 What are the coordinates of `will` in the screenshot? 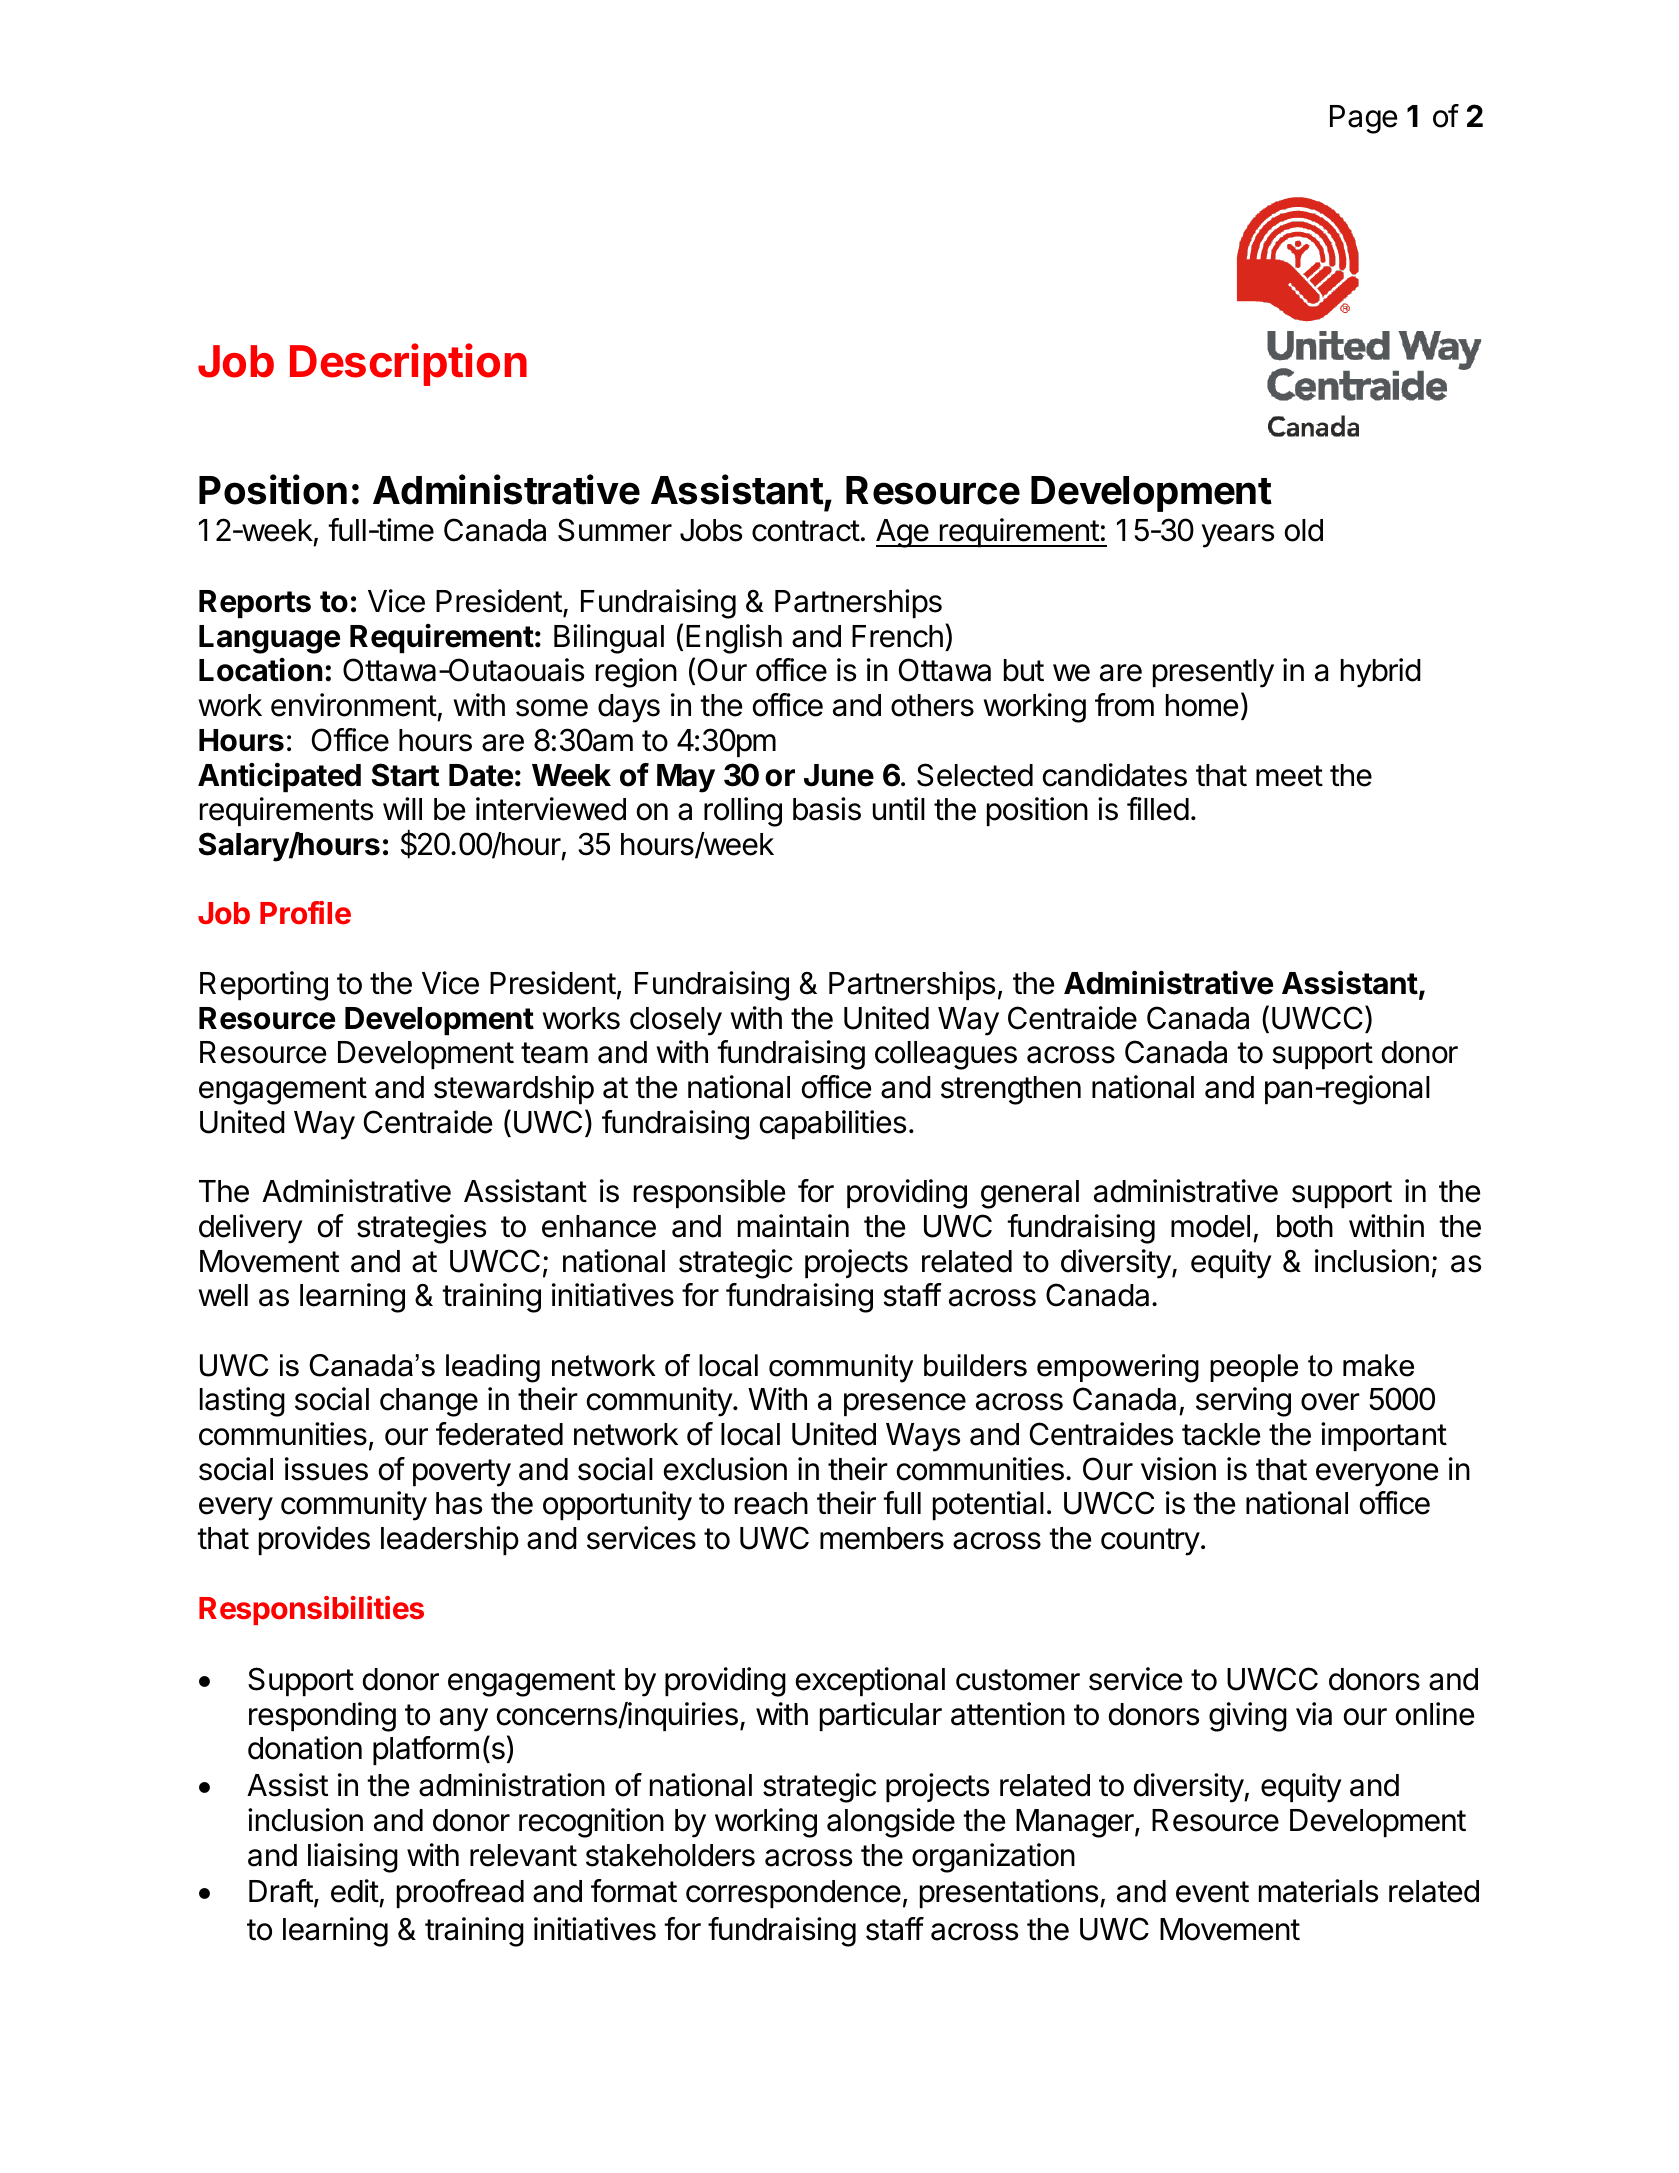 It's located at (402, 808).
